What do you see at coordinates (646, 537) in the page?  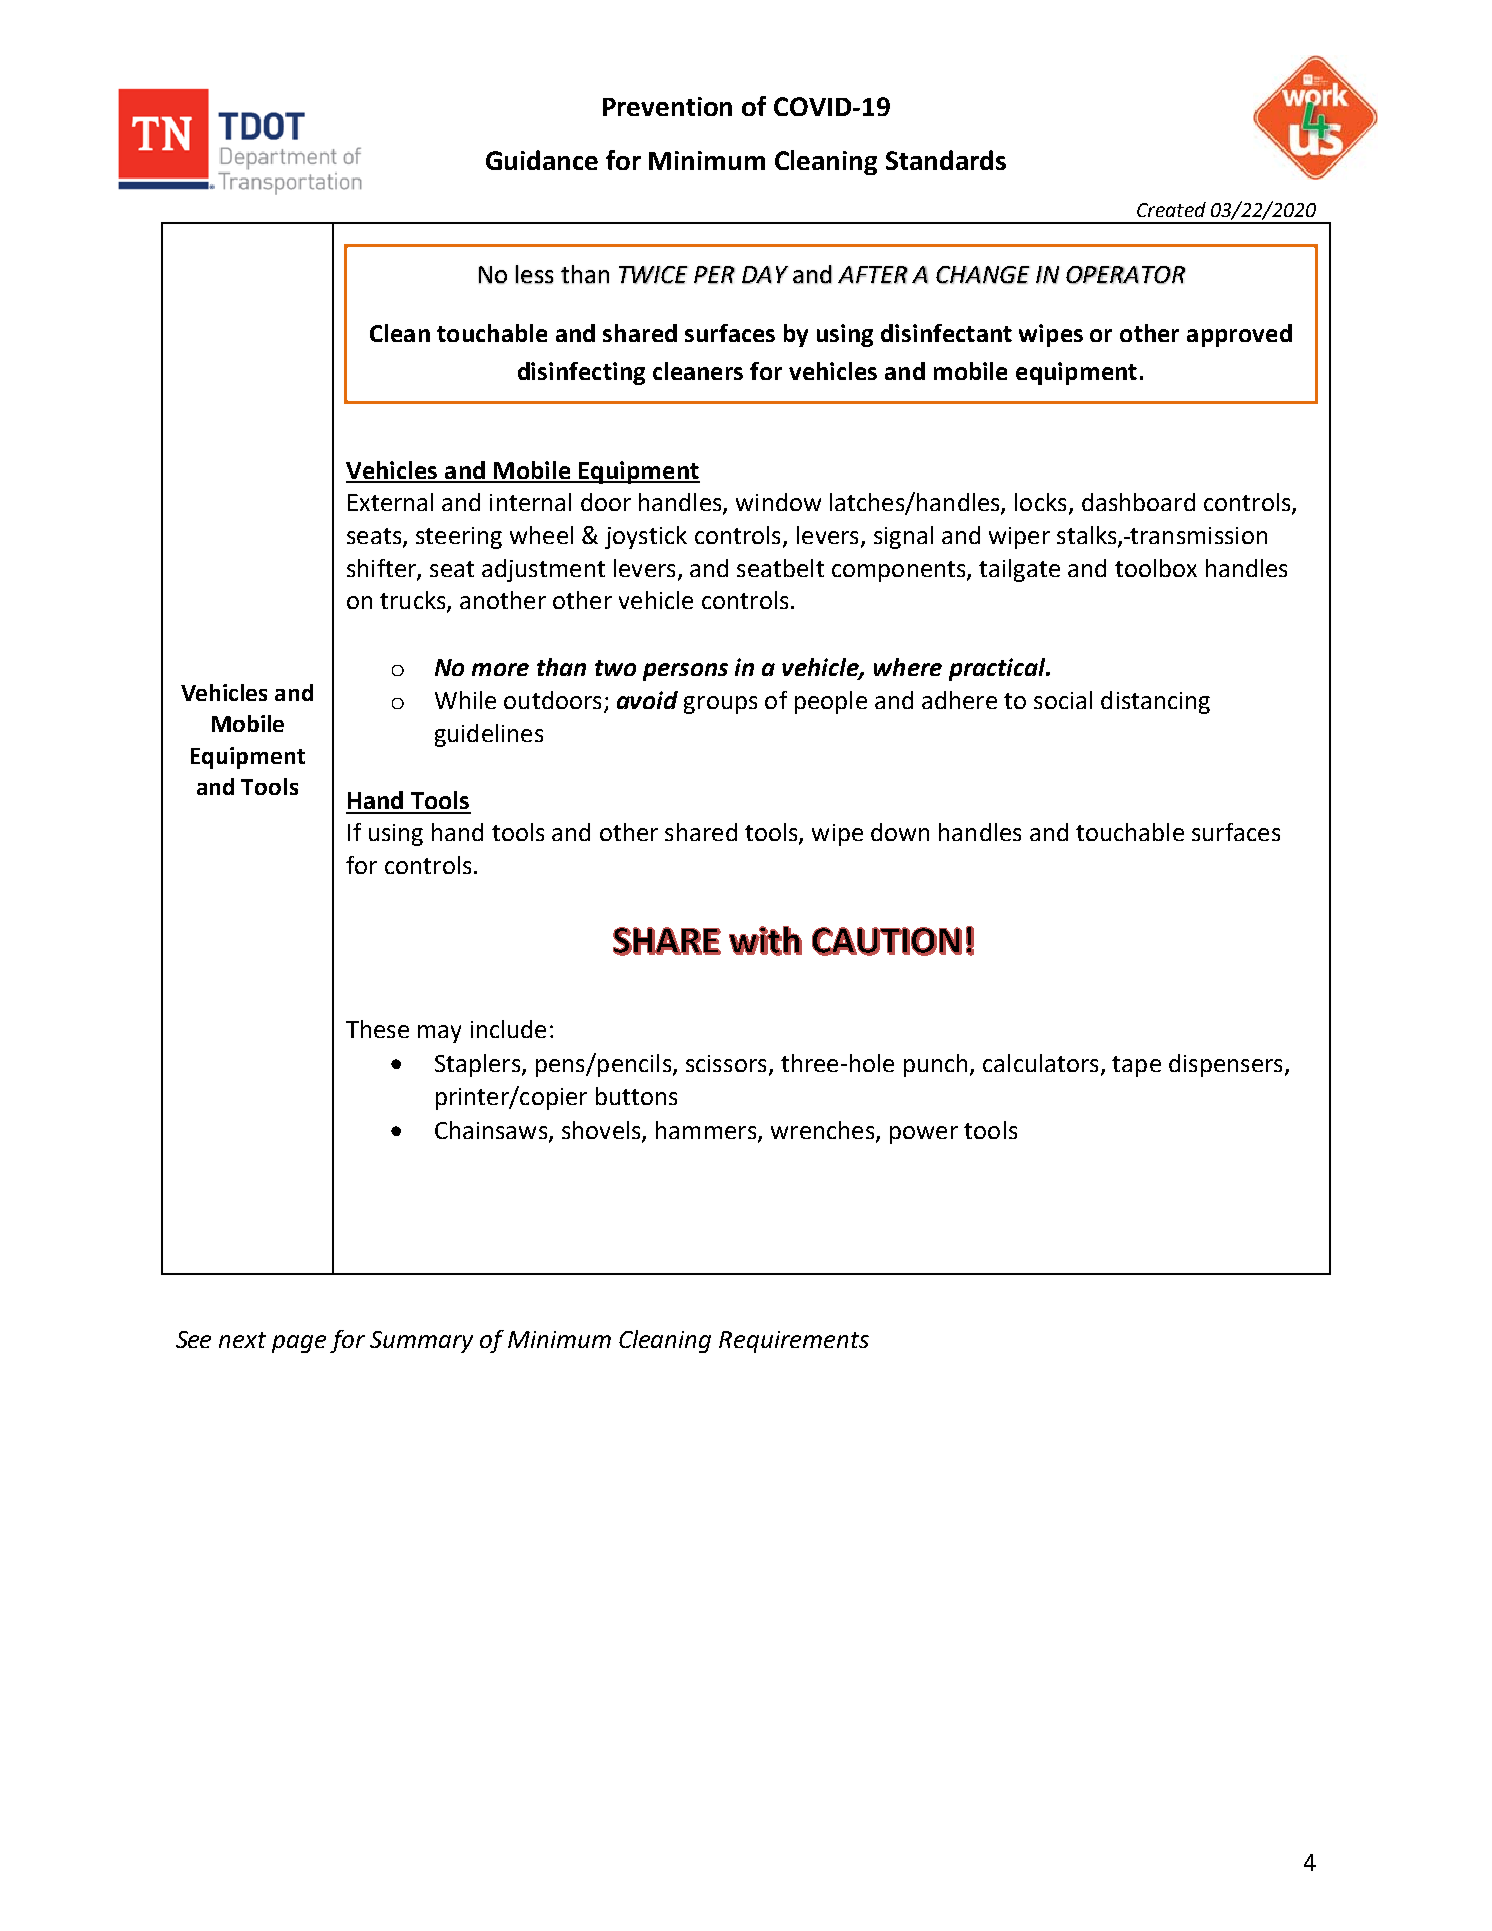 I see `joystick` at bounding box center [646, 537].
